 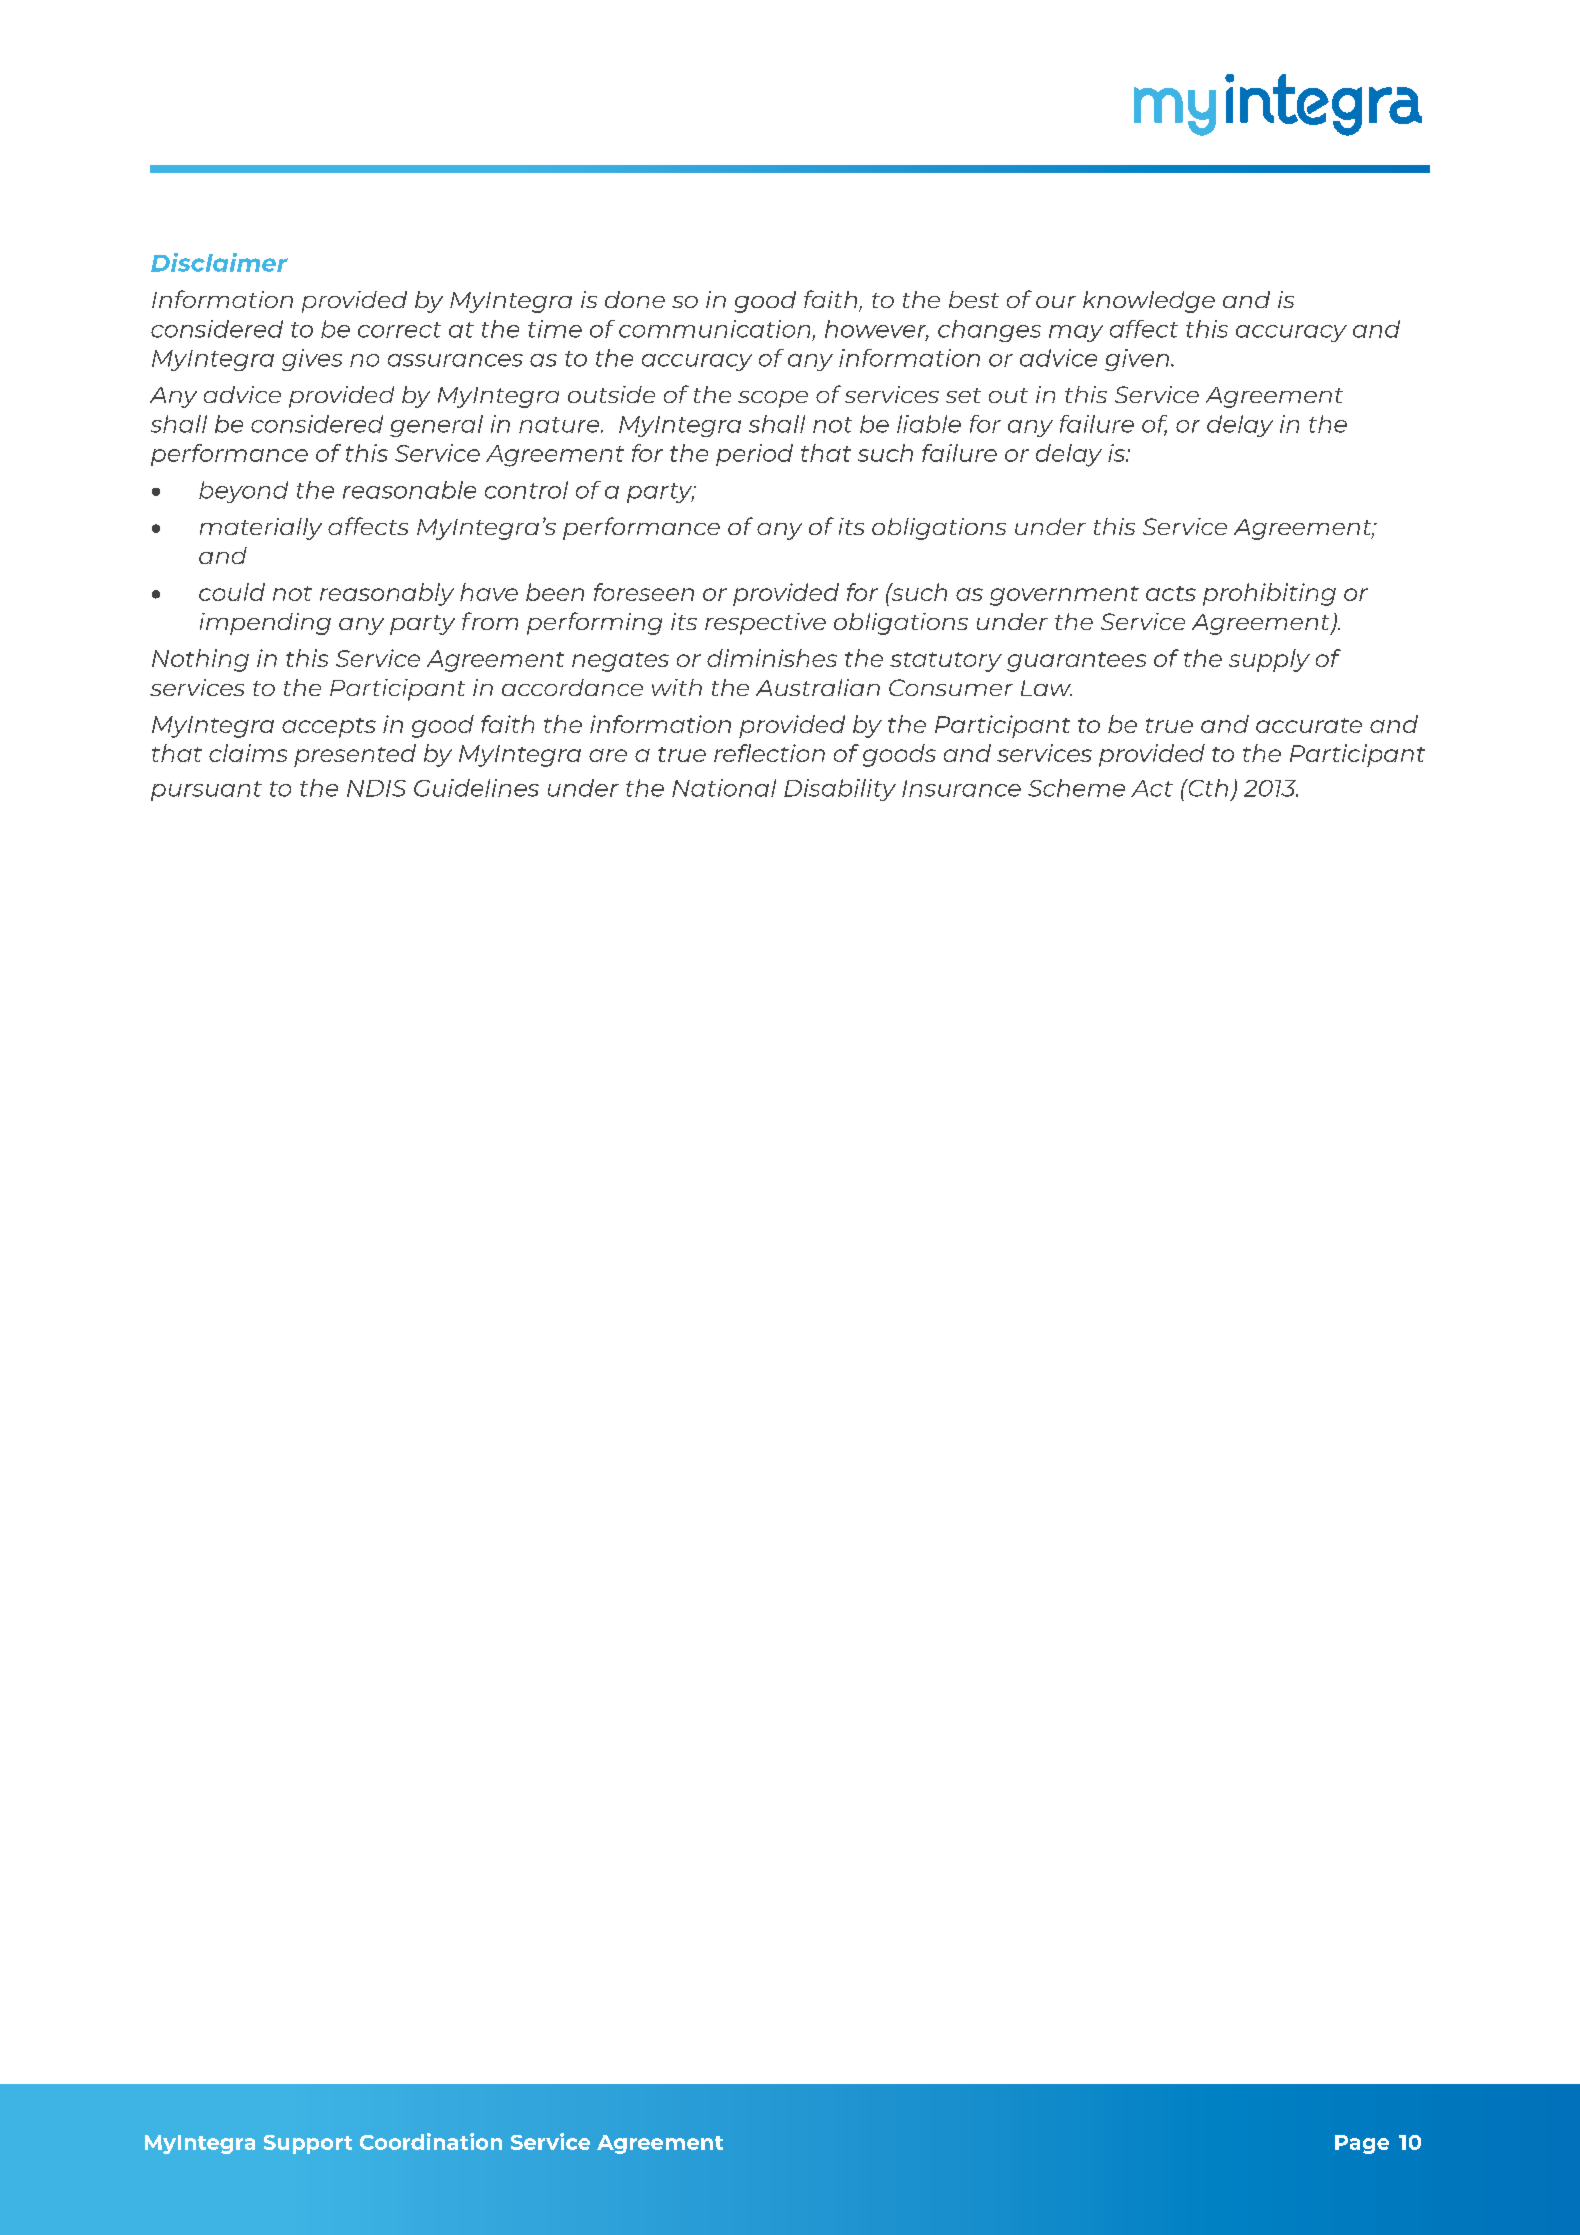 I want to click on Disability, so click(x=840, y=790).
